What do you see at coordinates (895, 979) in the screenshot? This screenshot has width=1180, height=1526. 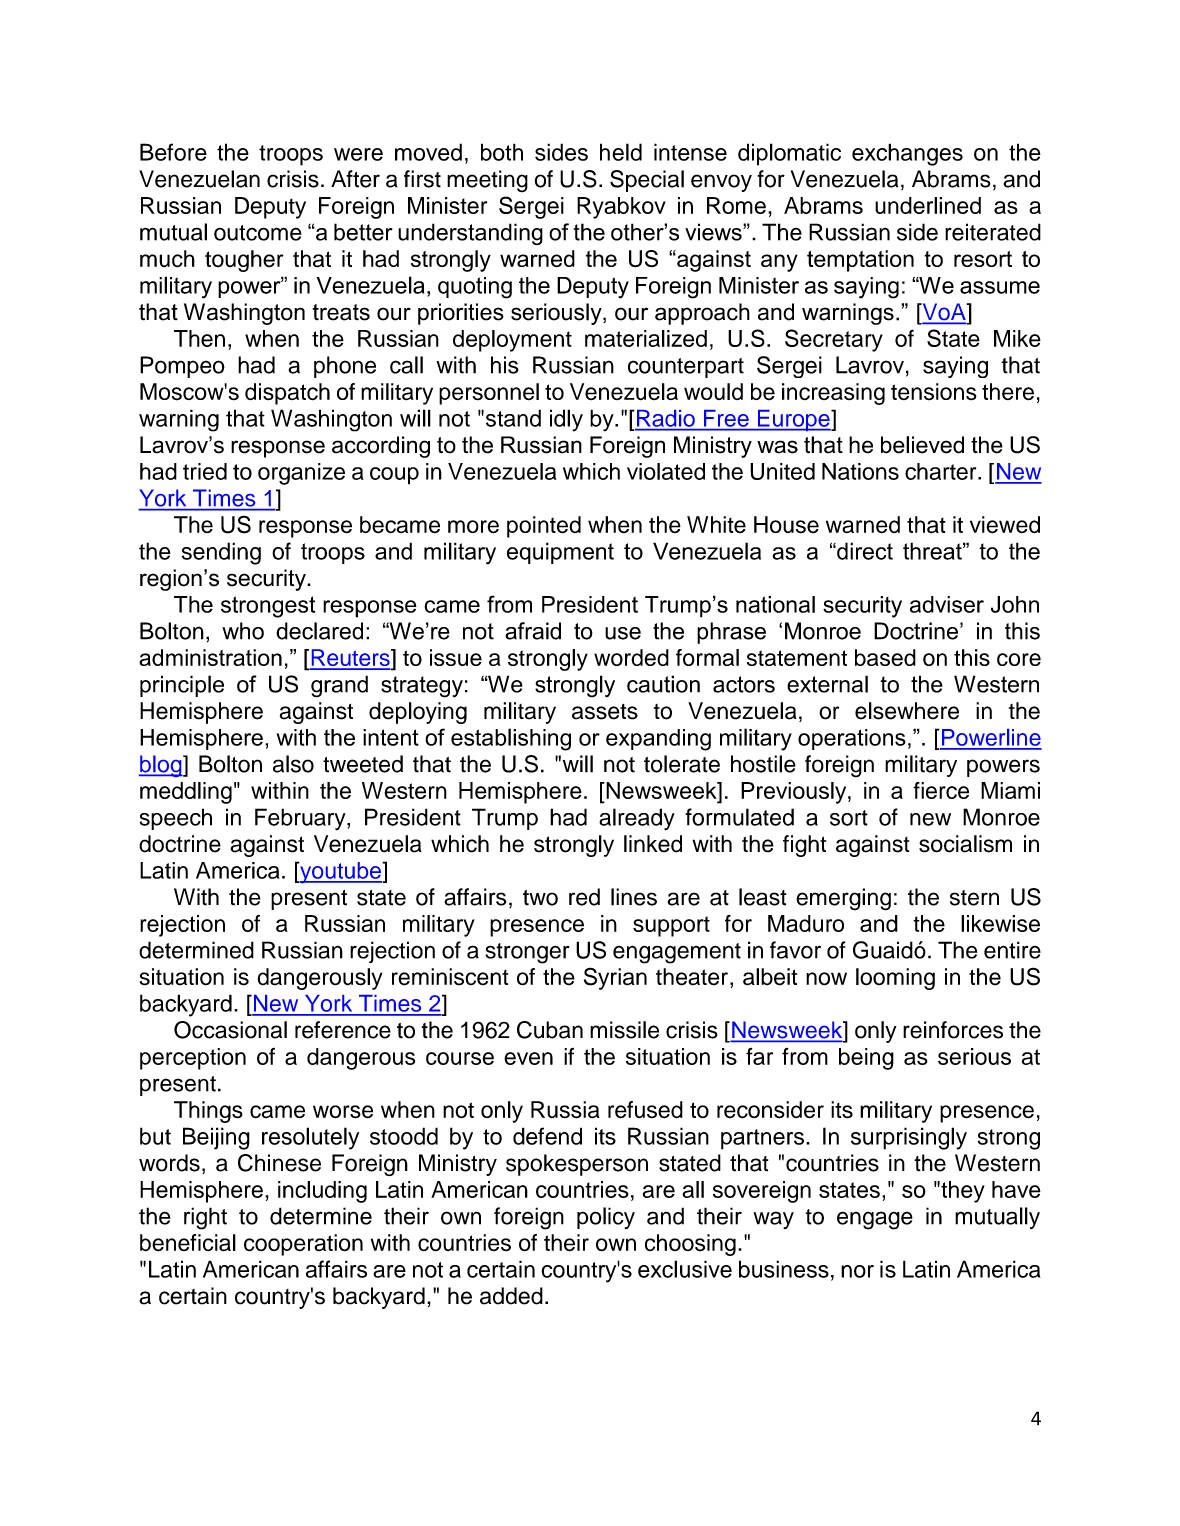 I see `looming` at bounding box center [895, 979].
